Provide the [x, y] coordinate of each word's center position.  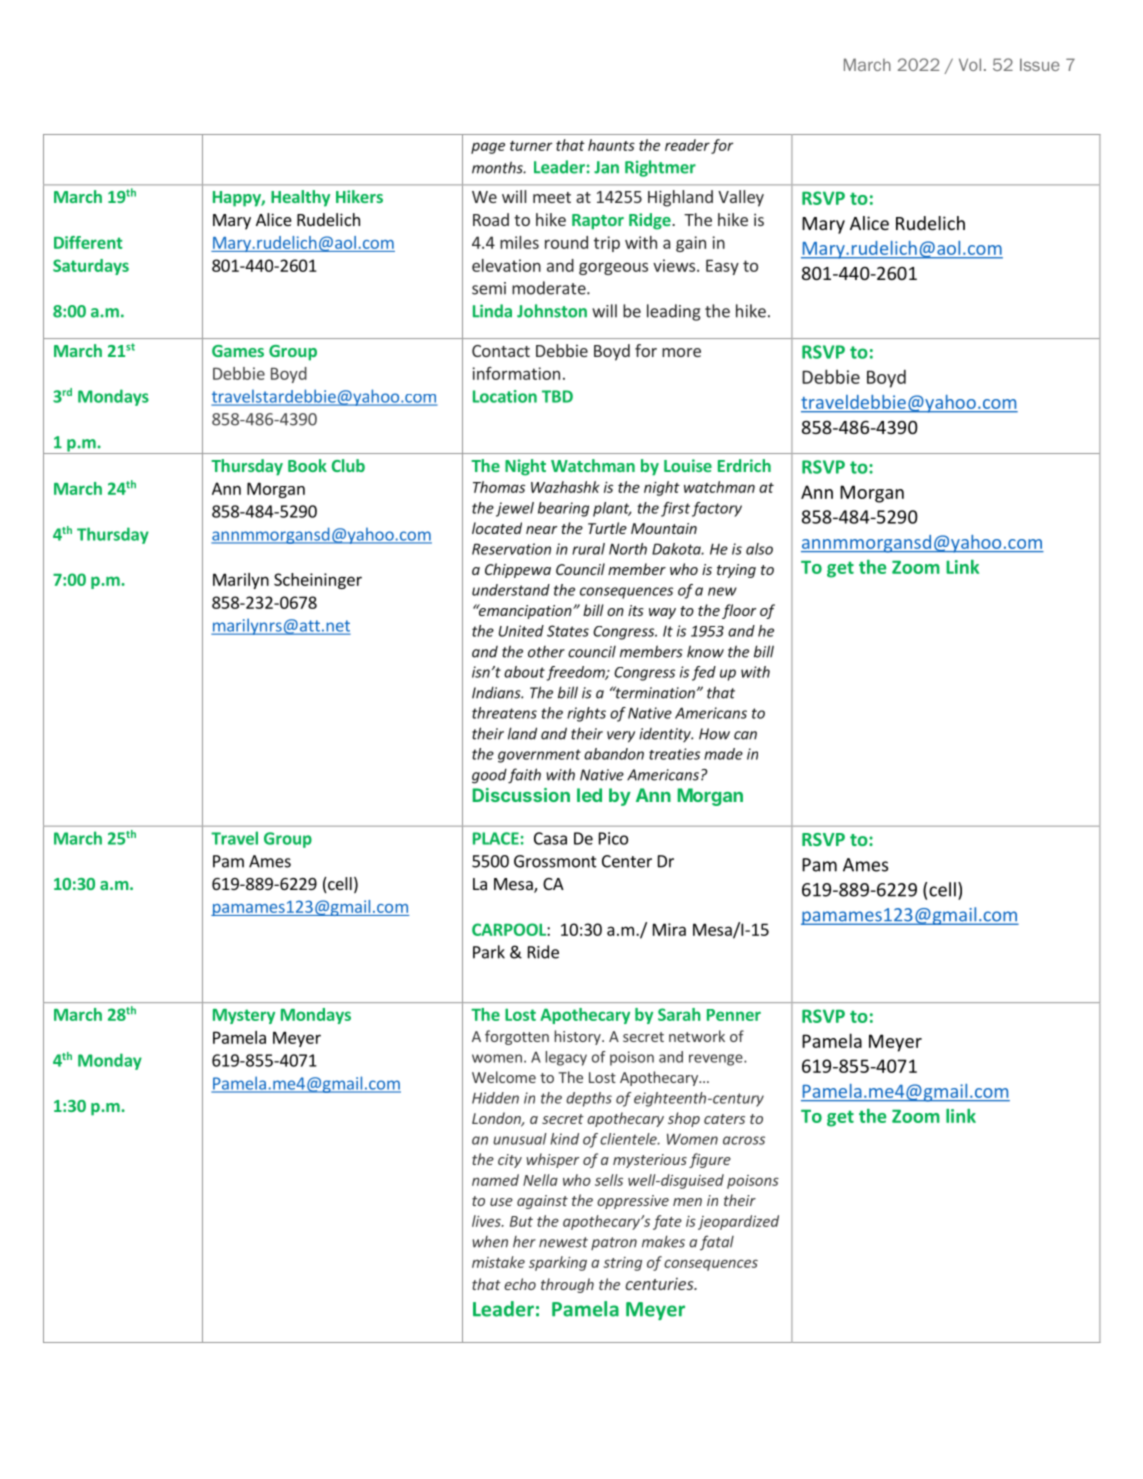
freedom [577, 673]
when [490, 1242]
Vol [970, 64]
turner [531, 146]
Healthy [300, 198]
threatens [504, 713]
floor [739, 611]
